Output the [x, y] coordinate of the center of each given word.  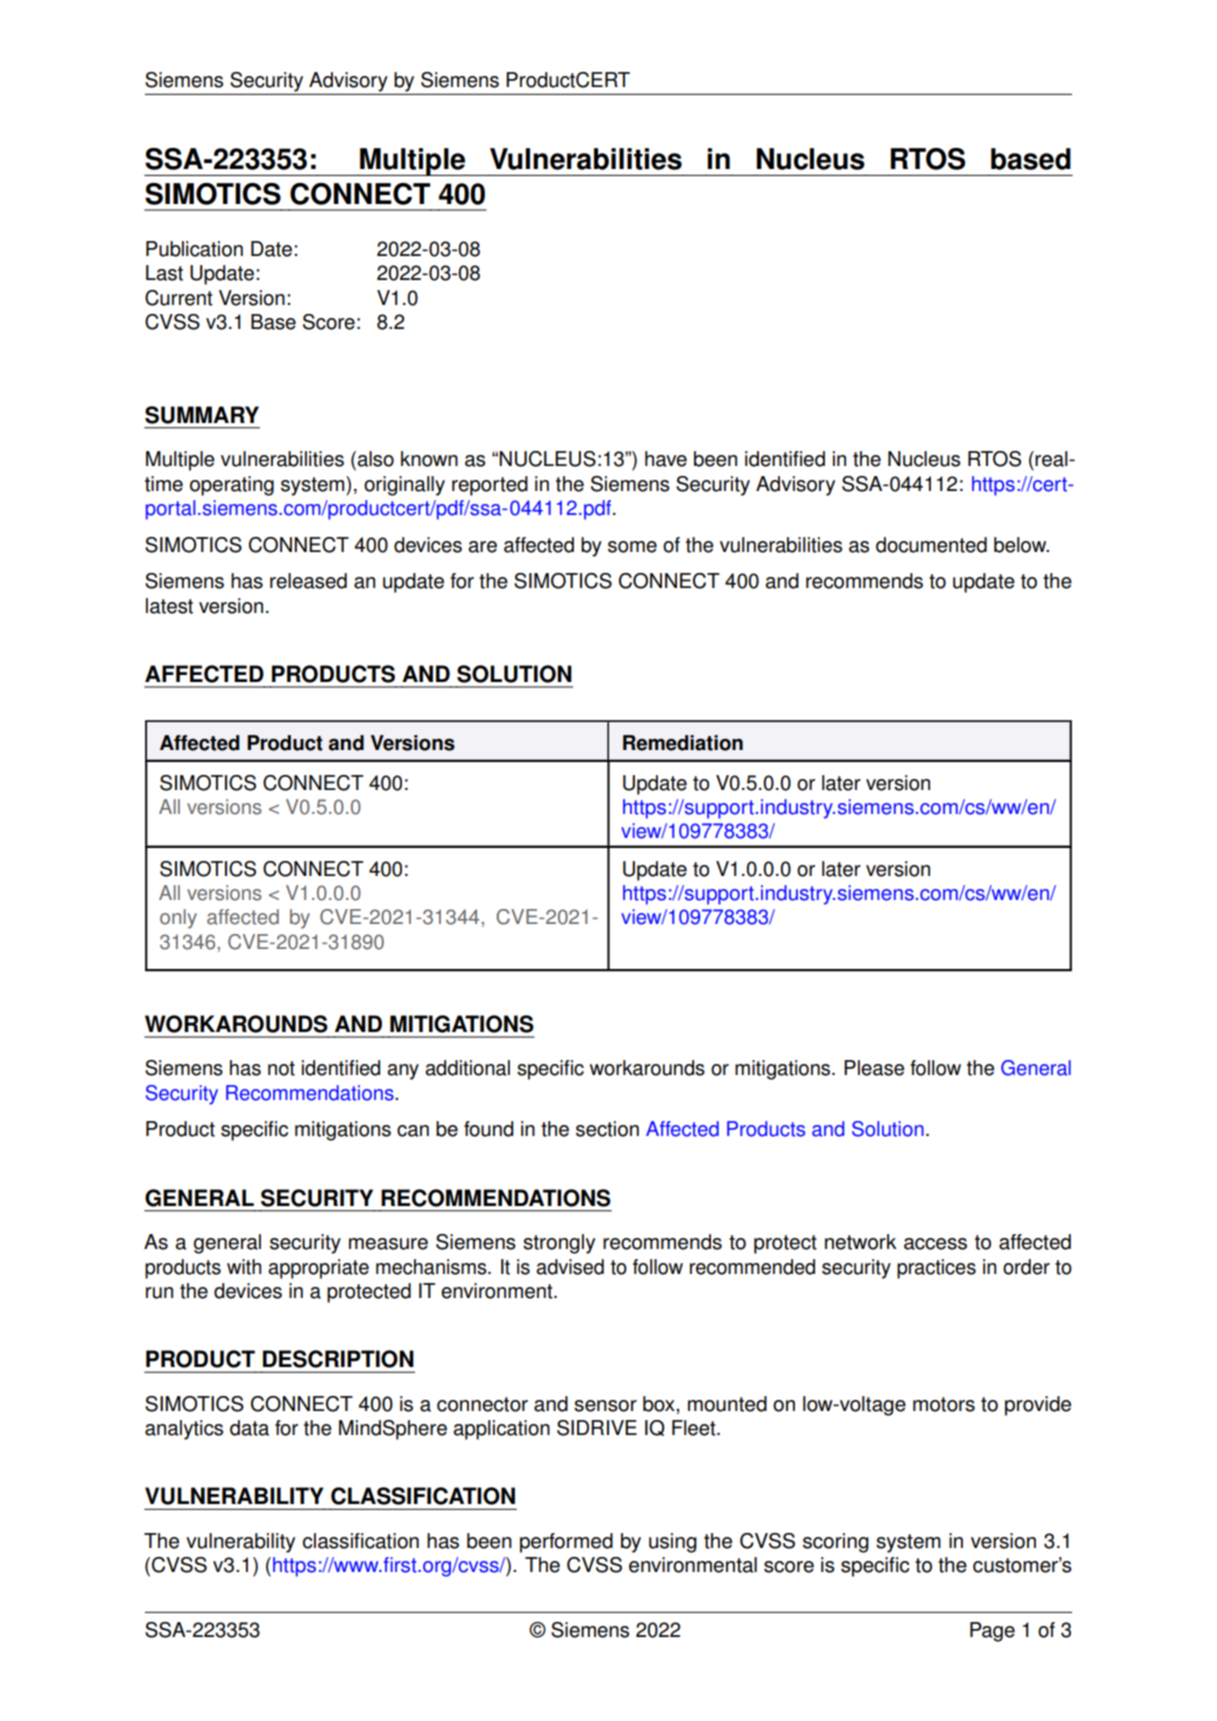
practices [936, 1269]
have [666, 459]
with [244, 1267]
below [1021, 545]
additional [467, 1068]
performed [566, 1543]
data [249, 1428]
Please [874, 1068]
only [178, 919]
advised [570, 1267]
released [308, 581]
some [632, 547]
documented [931, 545]
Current [179, 298]
